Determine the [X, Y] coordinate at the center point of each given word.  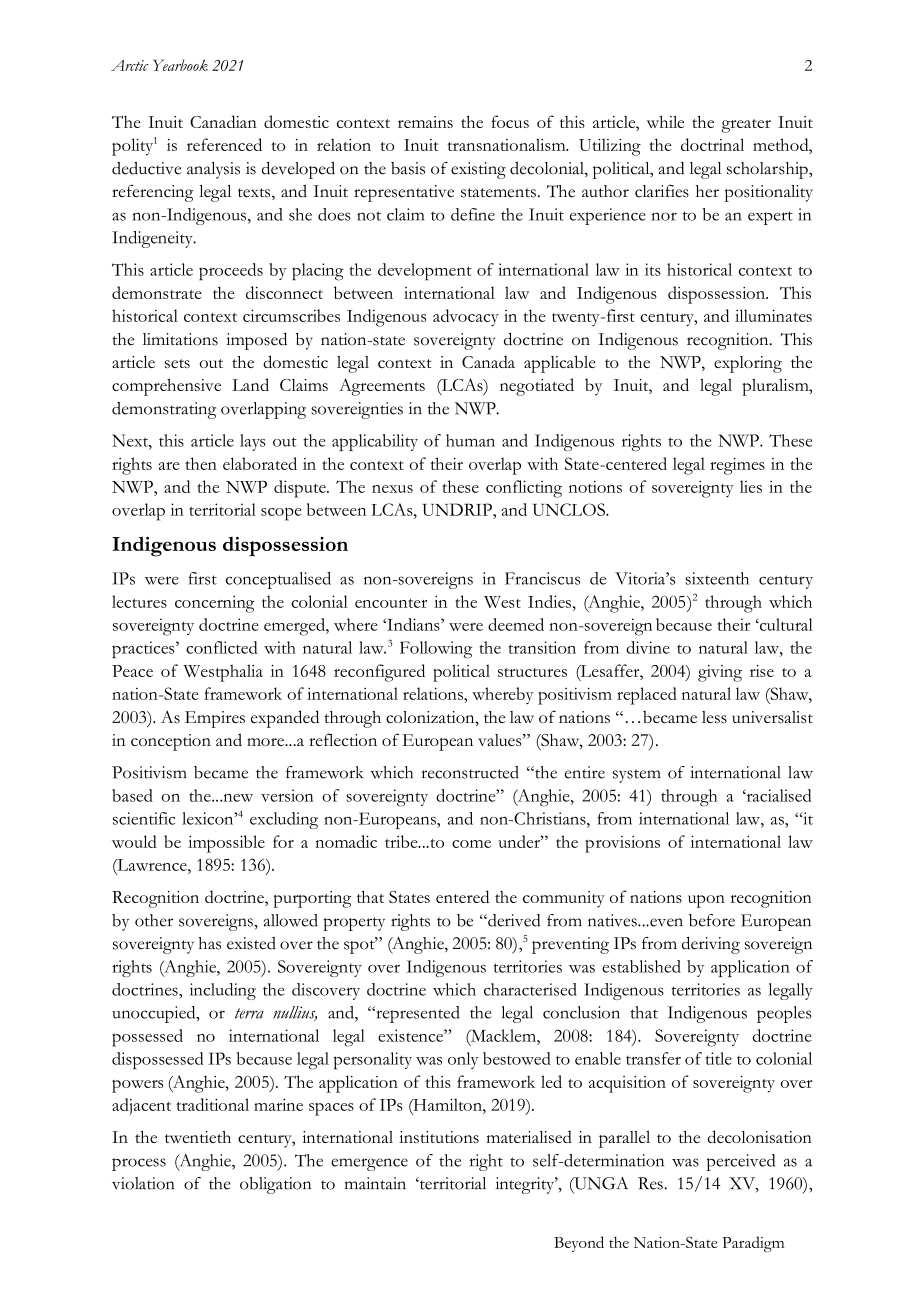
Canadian [223, 121]
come [471, 844]
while [665, 121]
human [470, 440]
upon [706, 901]
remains [425, 122]
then [201, 463]
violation [143, 1183]
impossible [226, 844]
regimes [737, 466]
